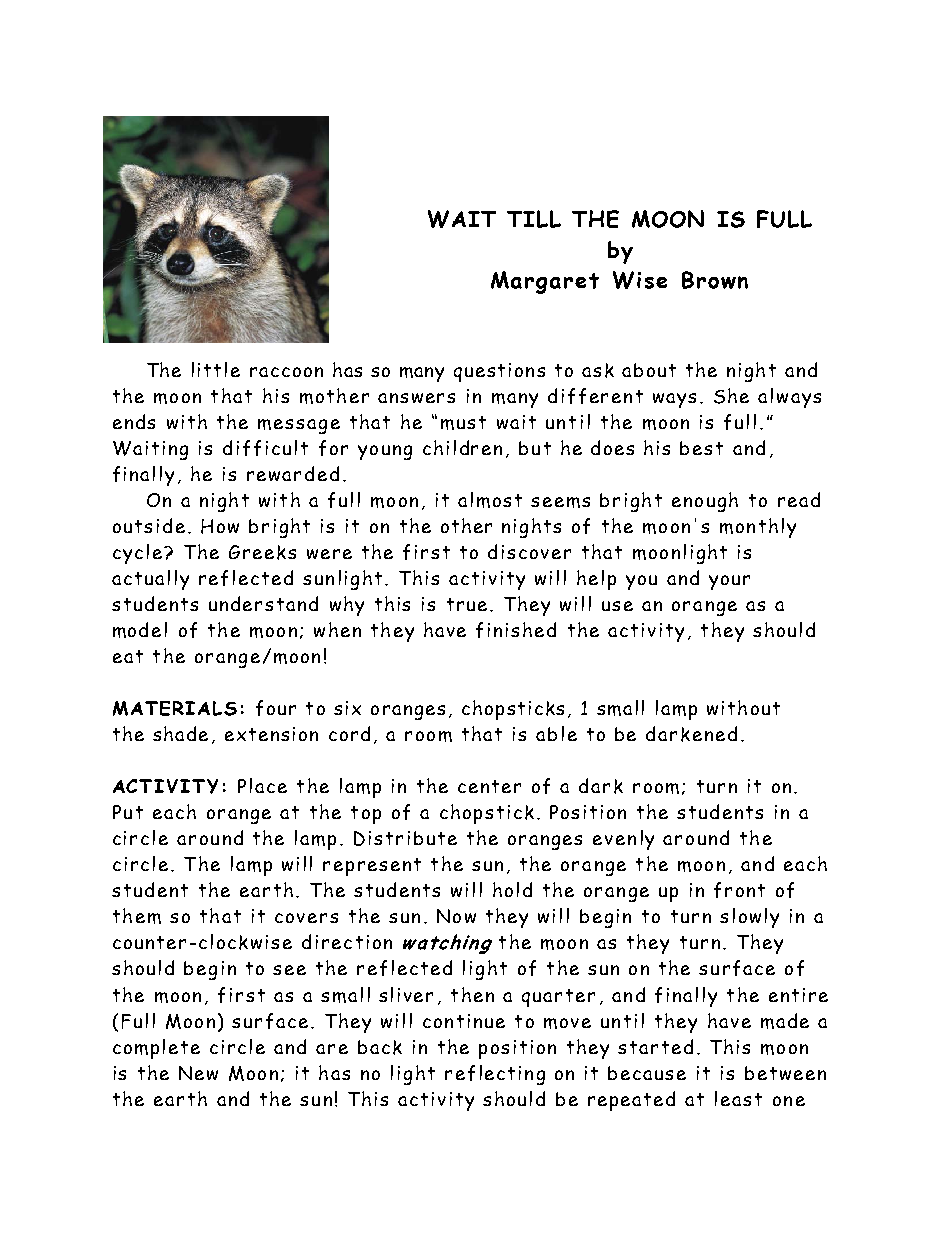 The height and width of the document is (1233, 952). I want to click on MATERIALS, so click(175, 708).
